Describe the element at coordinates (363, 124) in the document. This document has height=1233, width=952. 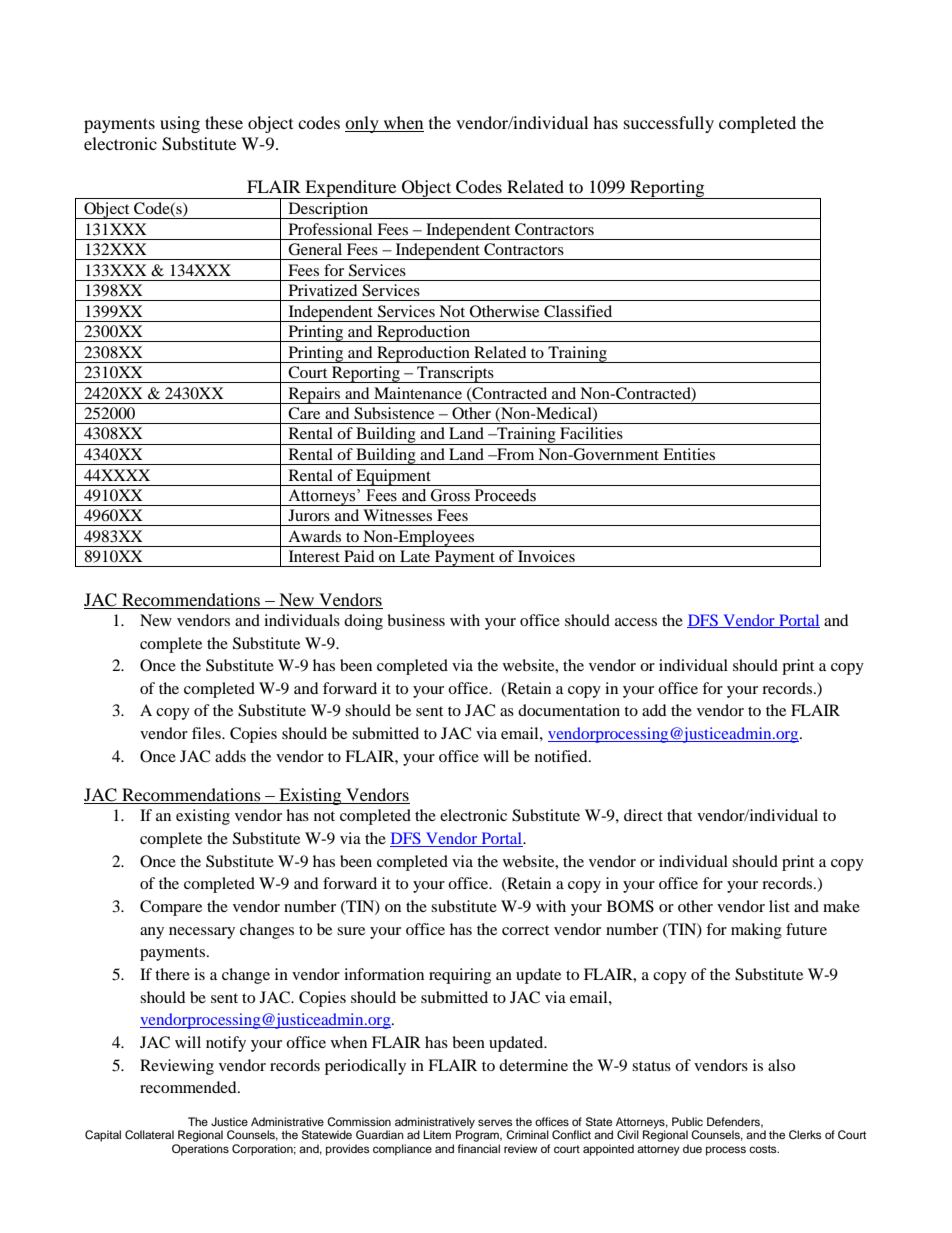
I see `only` at that location.
